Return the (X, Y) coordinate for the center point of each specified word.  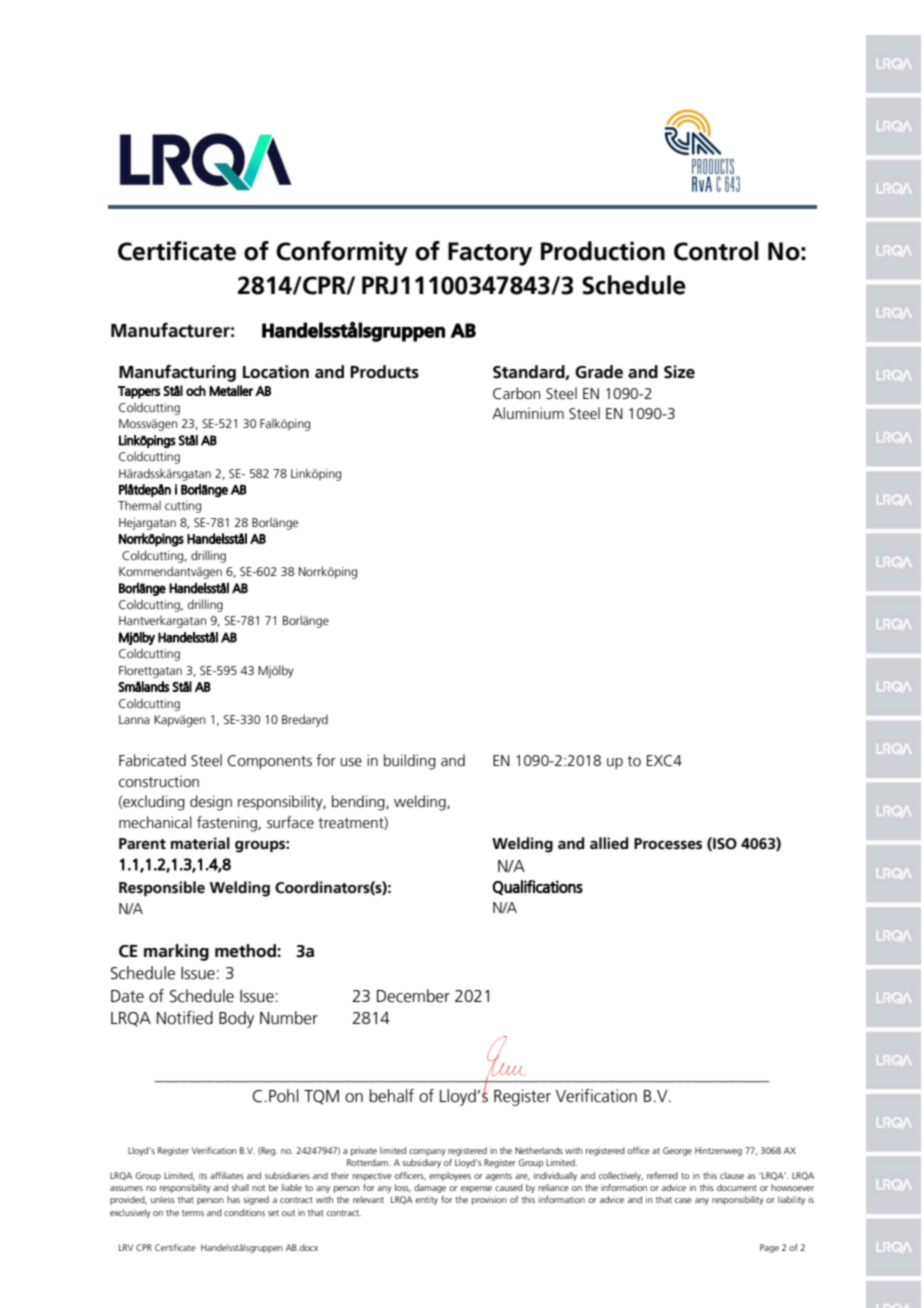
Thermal (139, 505)
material (200, 843)
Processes (668, 844)
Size (679, 372)
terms (193, 1213)
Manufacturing (177, 373)
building (410, 762)
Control (716, 251)
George (677, 1151)
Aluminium (528, 413)
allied (609, 843)
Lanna (134, 719)
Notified (185, 1018)
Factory (490, 254)
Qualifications (537, 887)
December (413, 996)
